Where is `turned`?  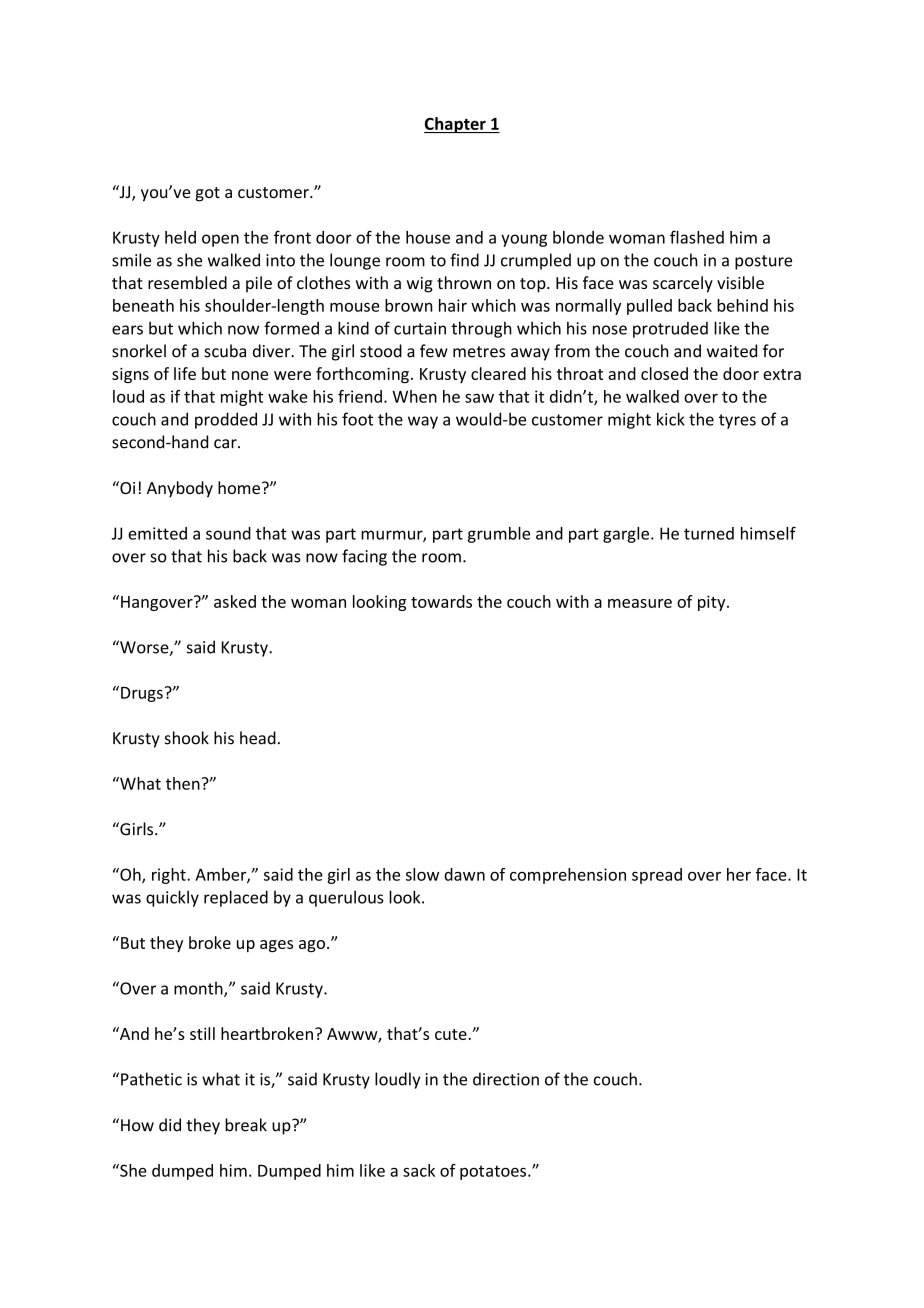
turned is located at coordinates (709, 533).
